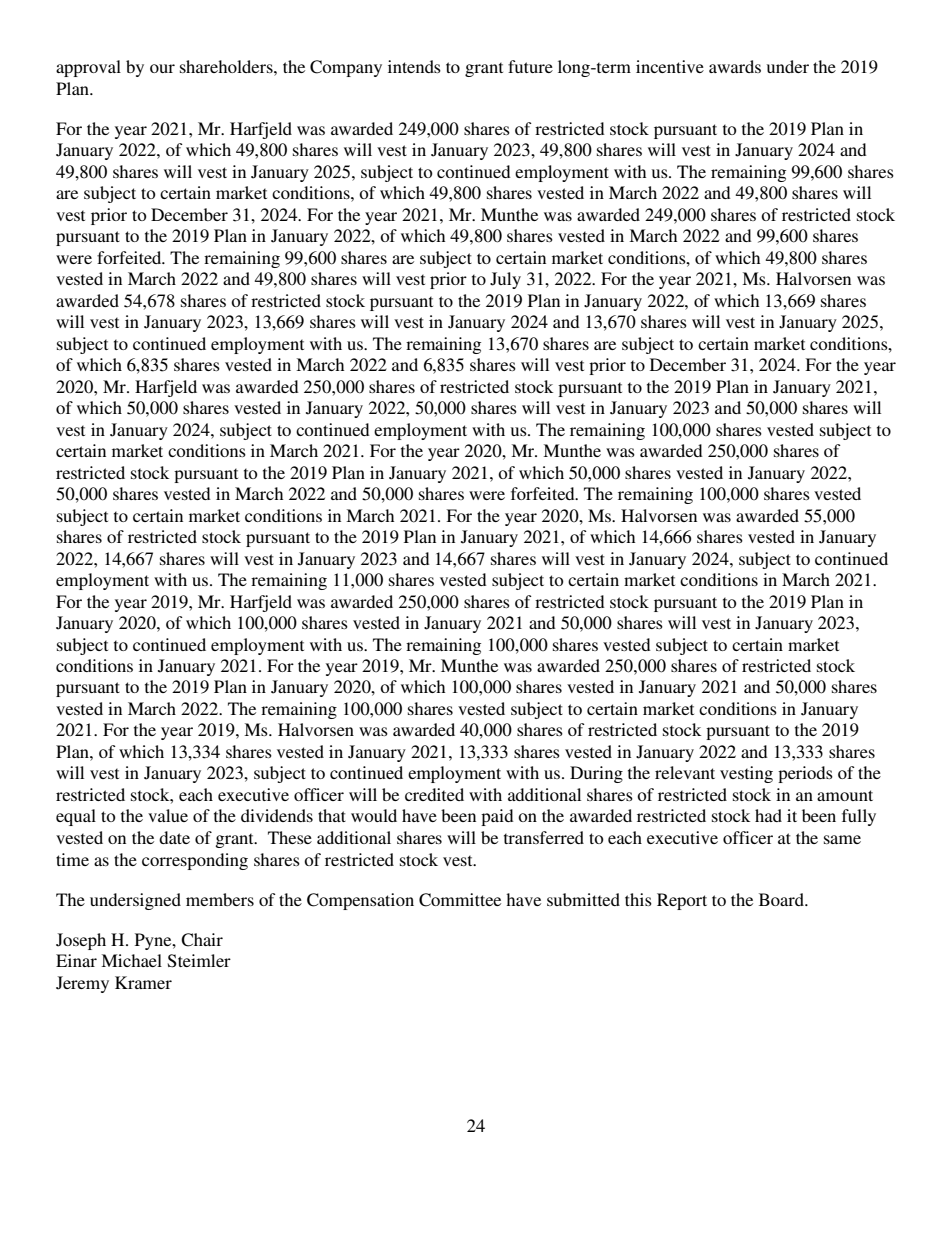 The image size is (952, 1233). What do you see at coordinates (168, 815) in the screenshot?
I see `value` at bounding box center [168, 815].
